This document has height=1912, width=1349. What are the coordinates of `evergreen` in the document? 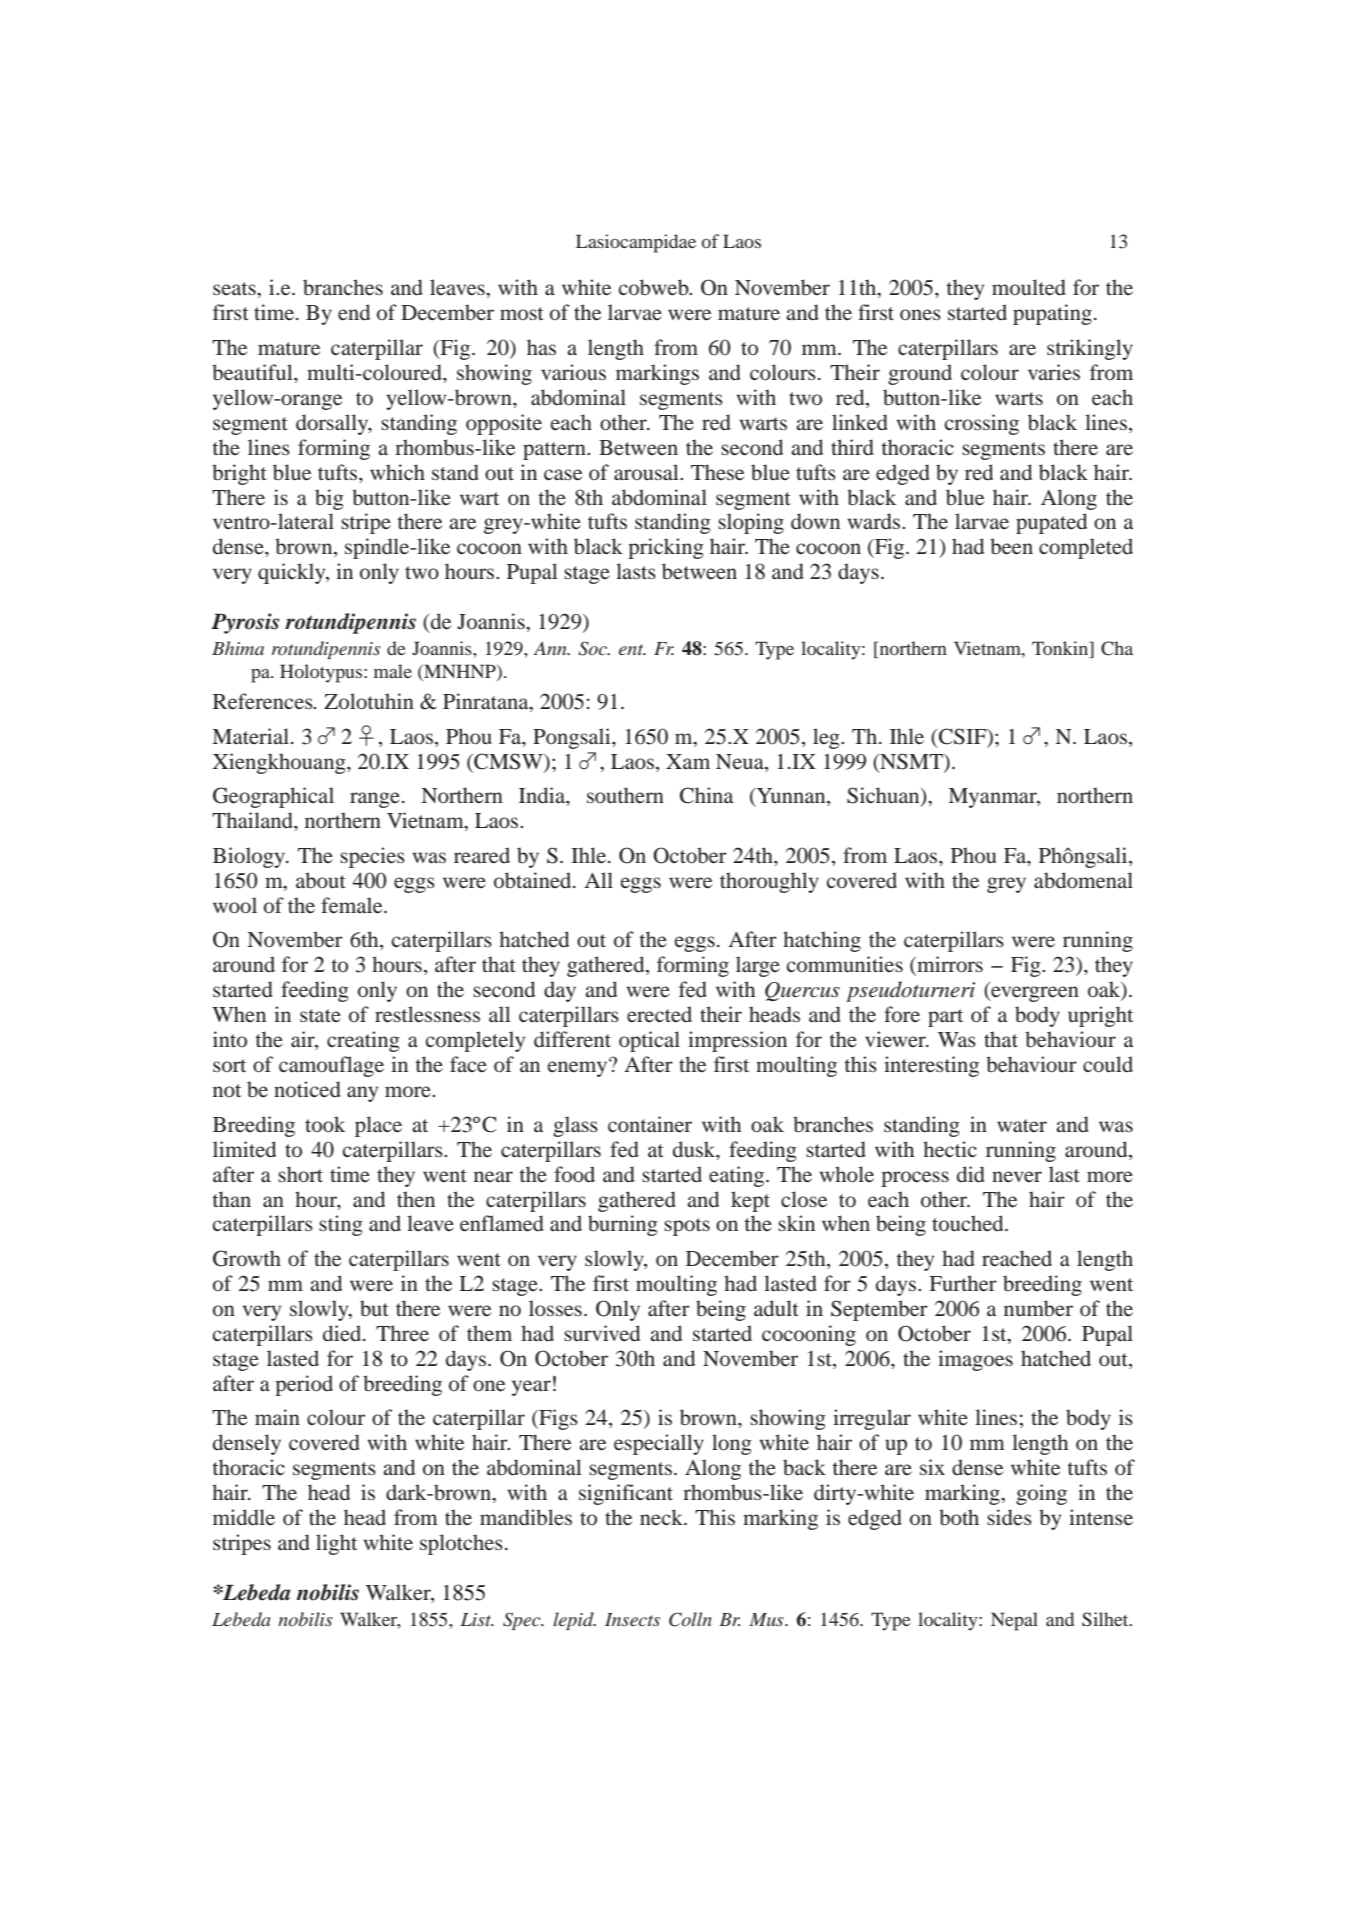 It's located at (1034, 994).
